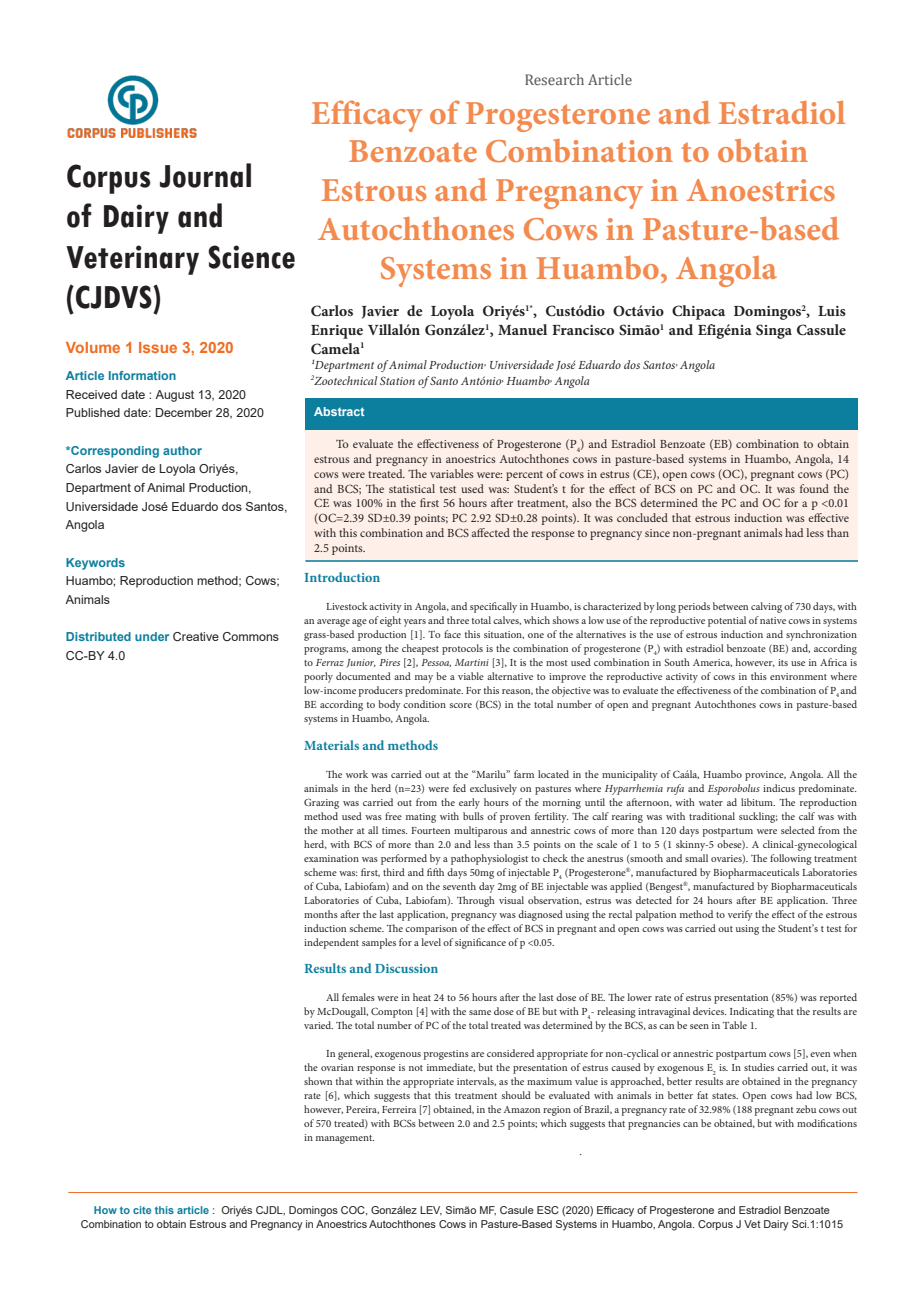 This screenshot has height=1308, width=924. Describe the element at coordinates (480, 943) in the screenshot. I see `significance` at that location.
